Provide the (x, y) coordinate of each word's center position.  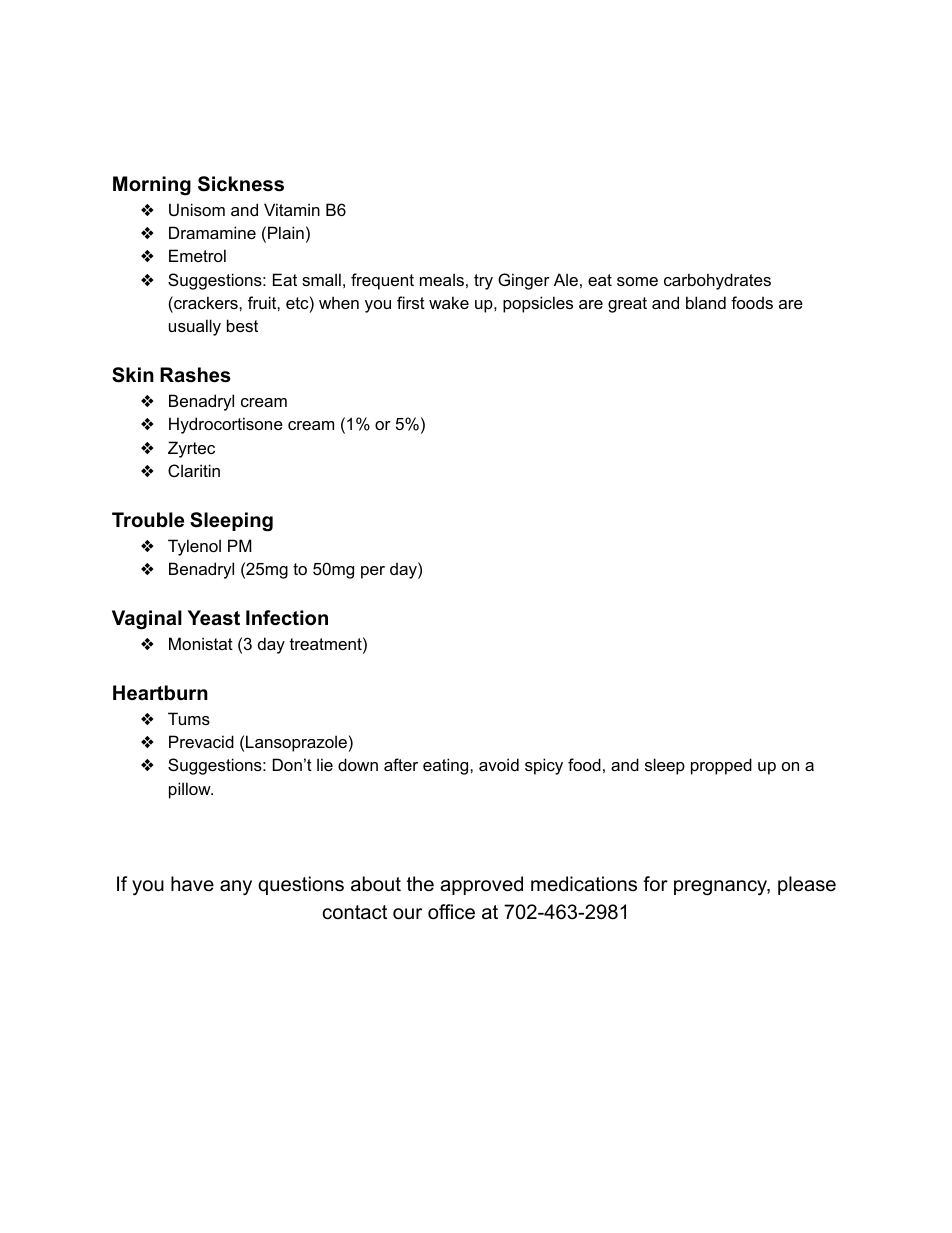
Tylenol (194, 547)
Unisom (197, 209)
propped (721, 766)
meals (442, 279)
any (236, 888)
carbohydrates (717, 281)
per (373, 572)
